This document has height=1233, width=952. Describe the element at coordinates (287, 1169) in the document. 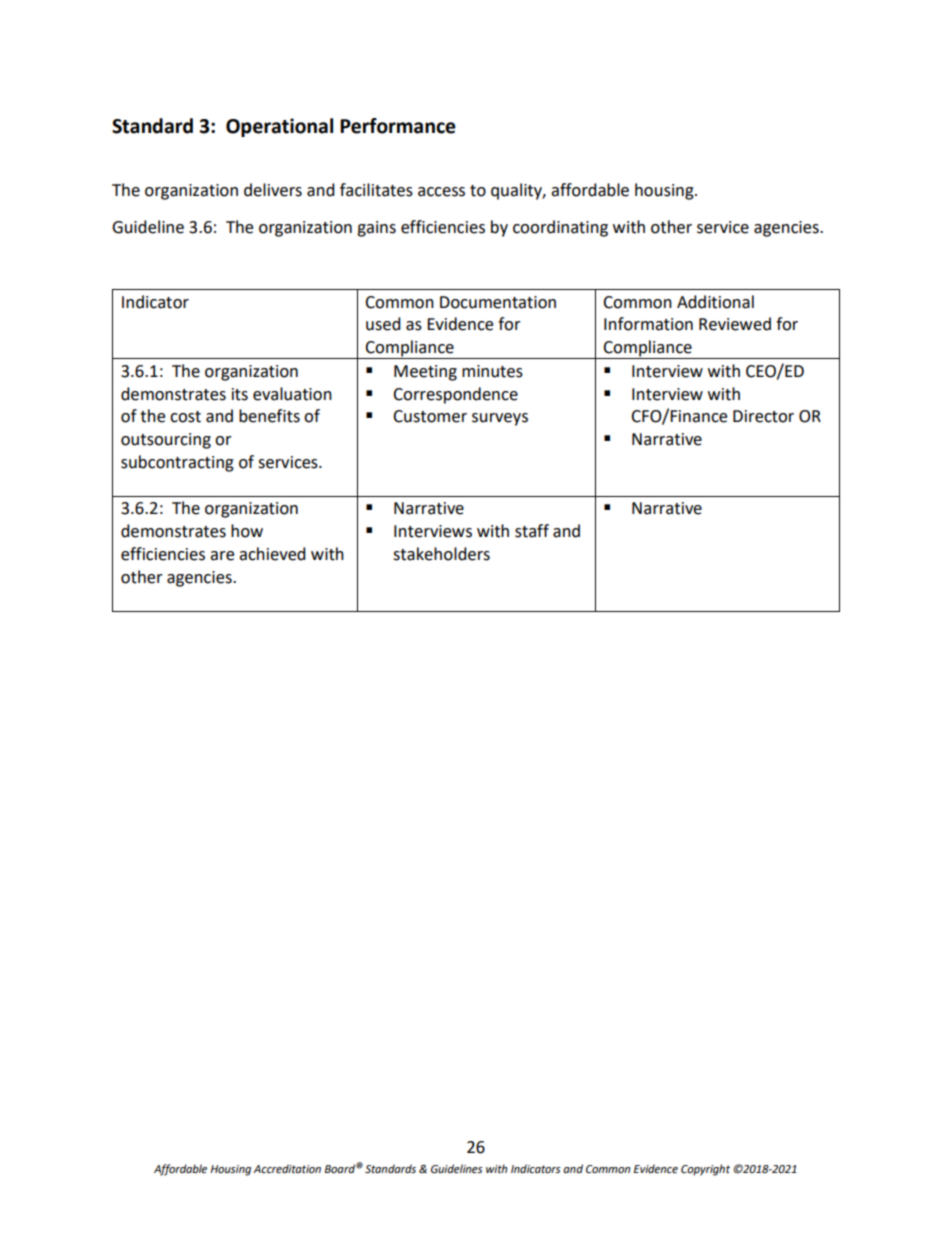

I see `Accreditation` at that location.
